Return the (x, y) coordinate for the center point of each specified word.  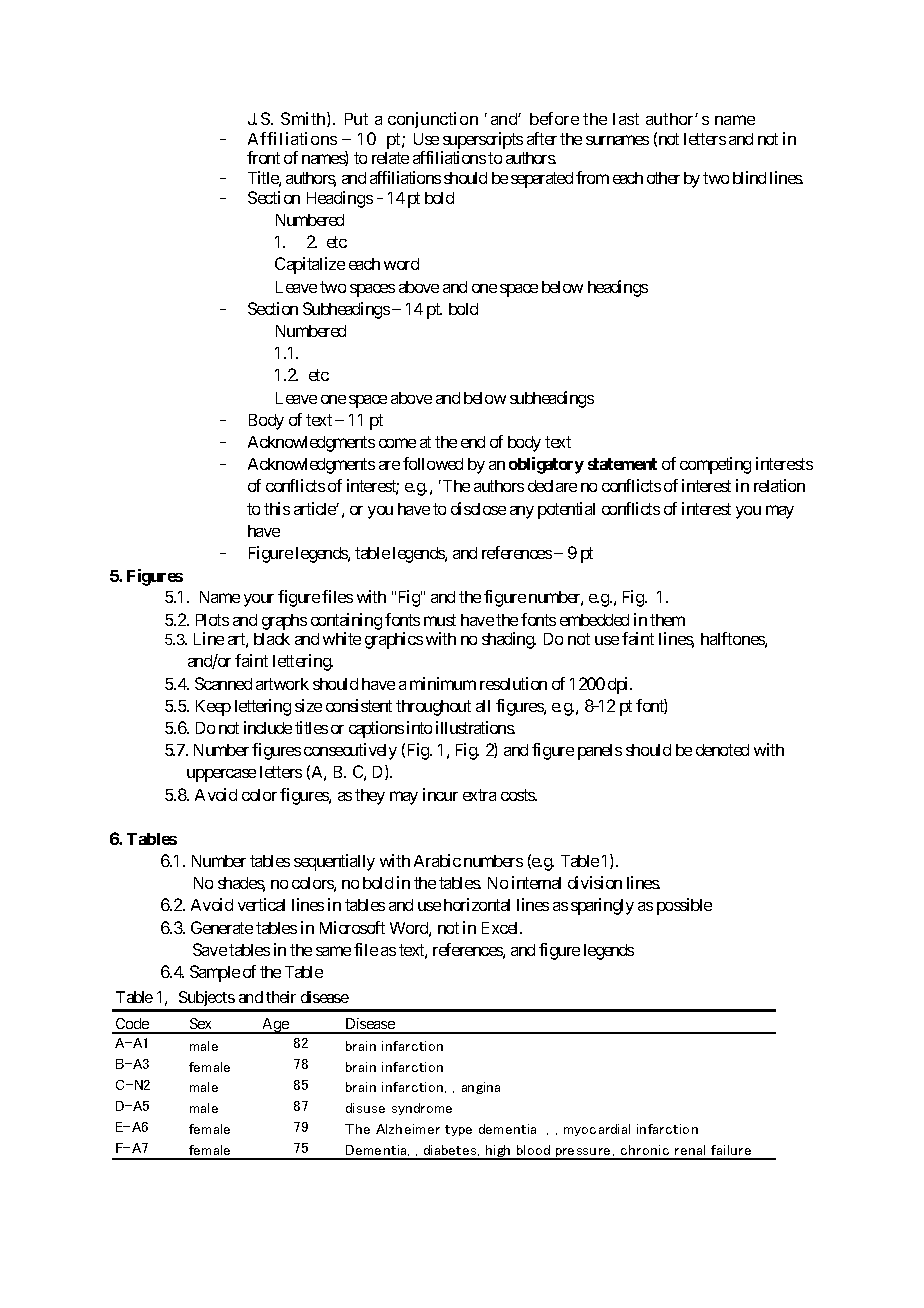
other (663, 178)
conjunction (433, 120)
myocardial (597, 1130)
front (263, 157)
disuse (365, 1108)
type (458, 1130)
